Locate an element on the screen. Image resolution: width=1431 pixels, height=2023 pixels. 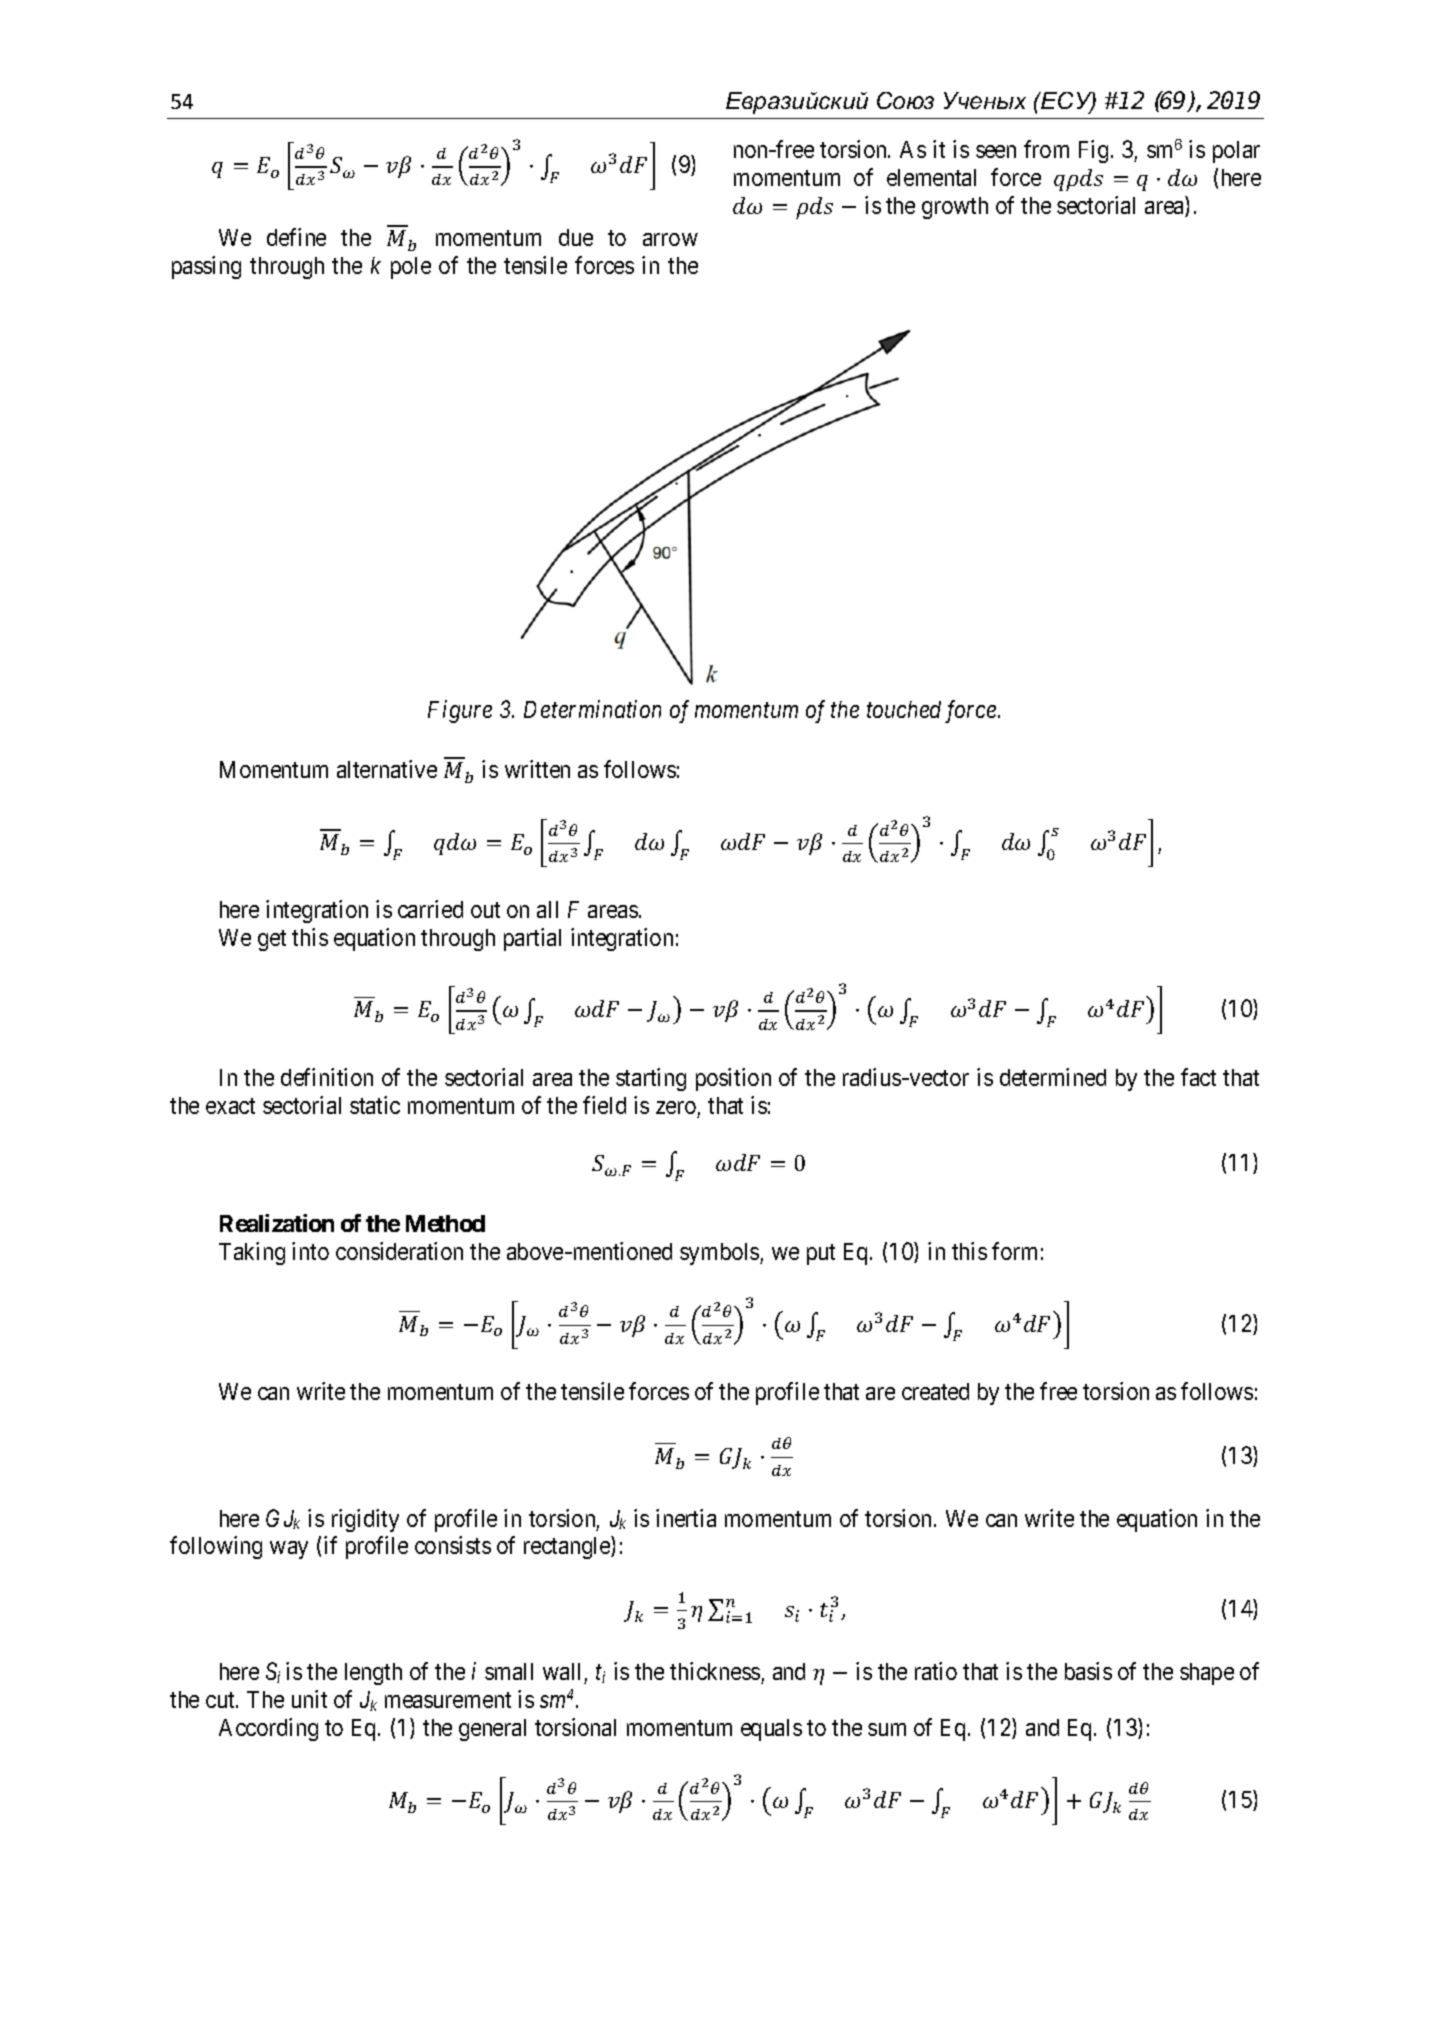
determined is located at coordinates (1053, 1077).
